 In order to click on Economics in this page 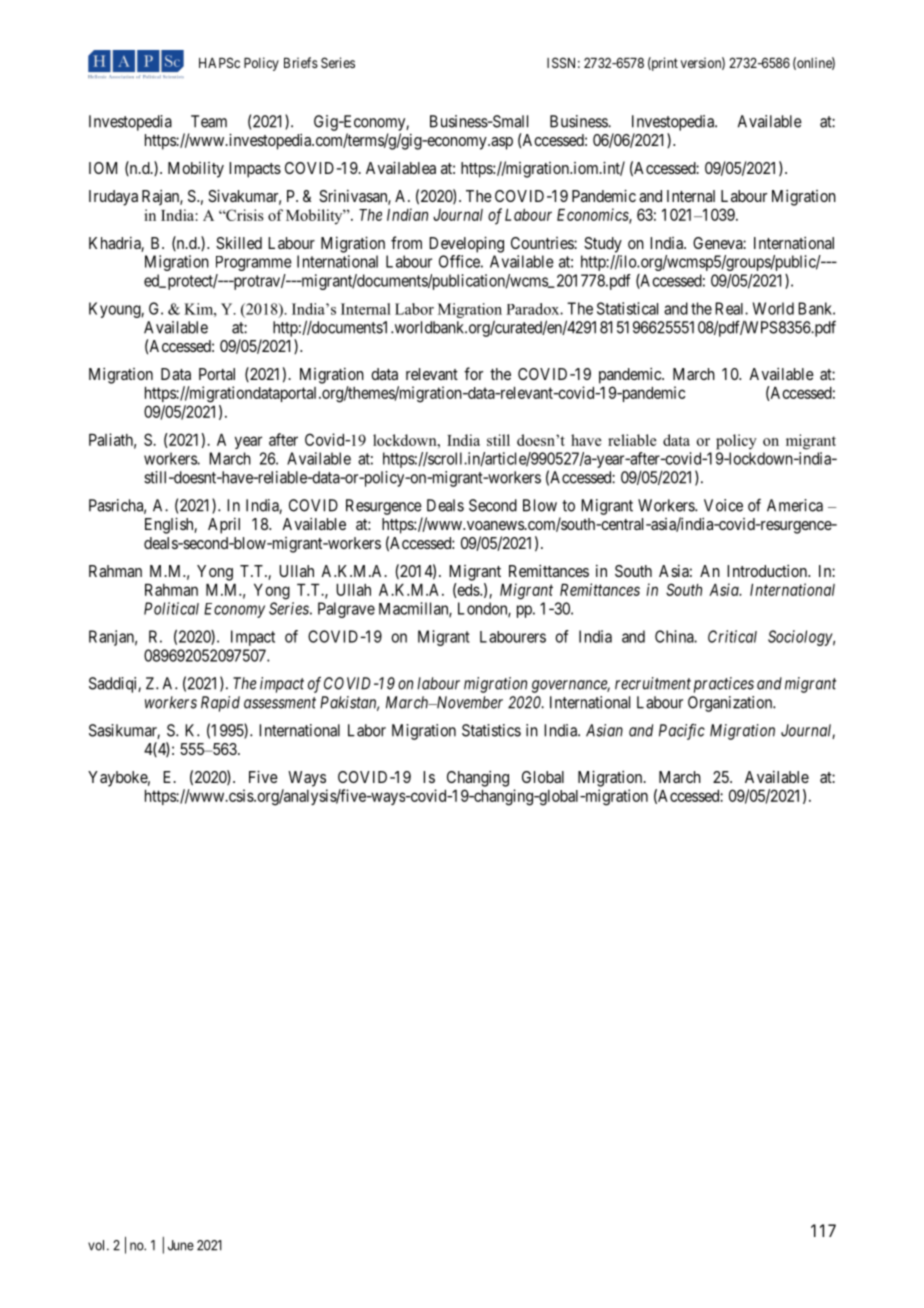, I will do `click(593, 215)`.
